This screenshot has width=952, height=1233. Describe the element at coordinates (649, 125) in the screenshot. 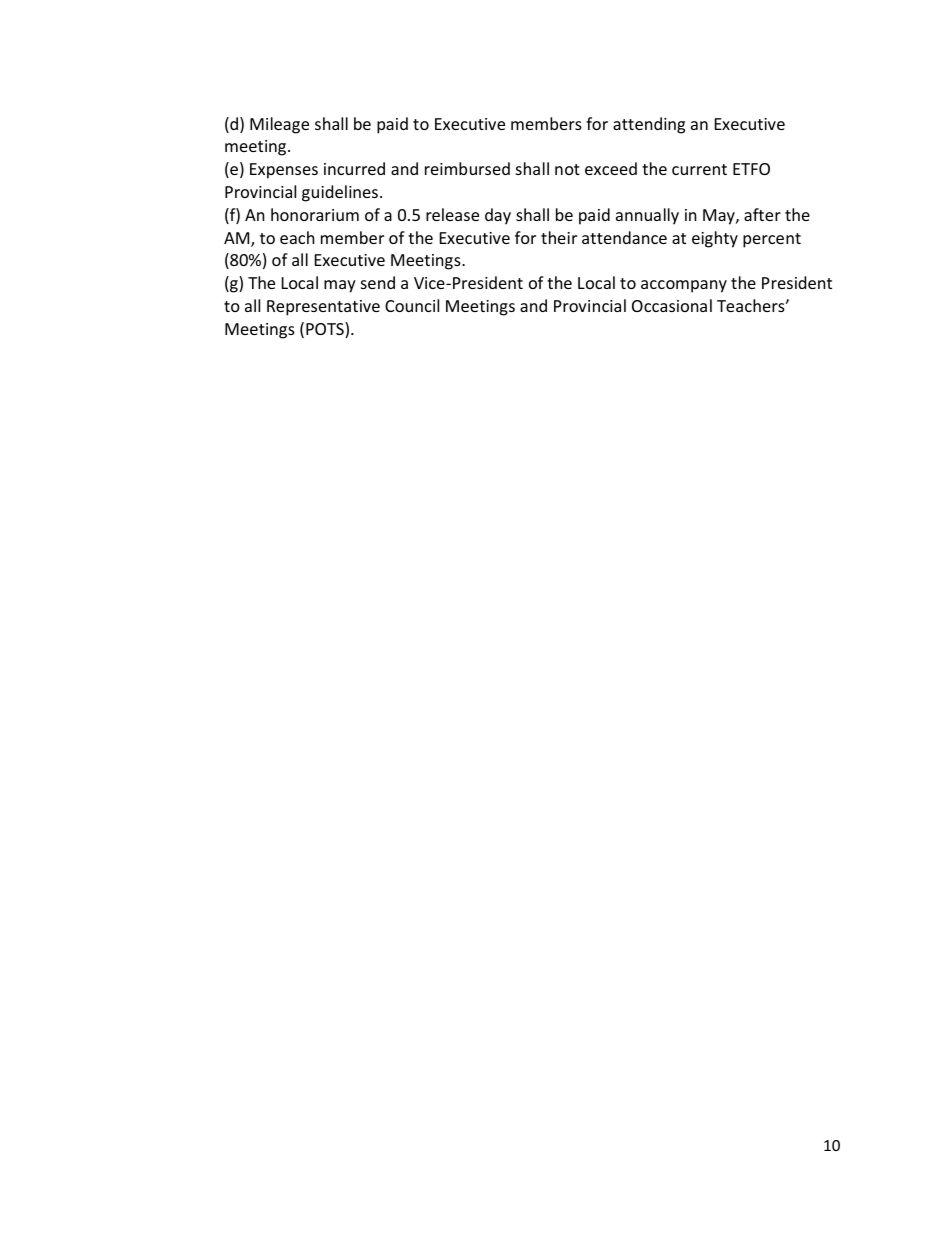

I see `attending` at that location.
